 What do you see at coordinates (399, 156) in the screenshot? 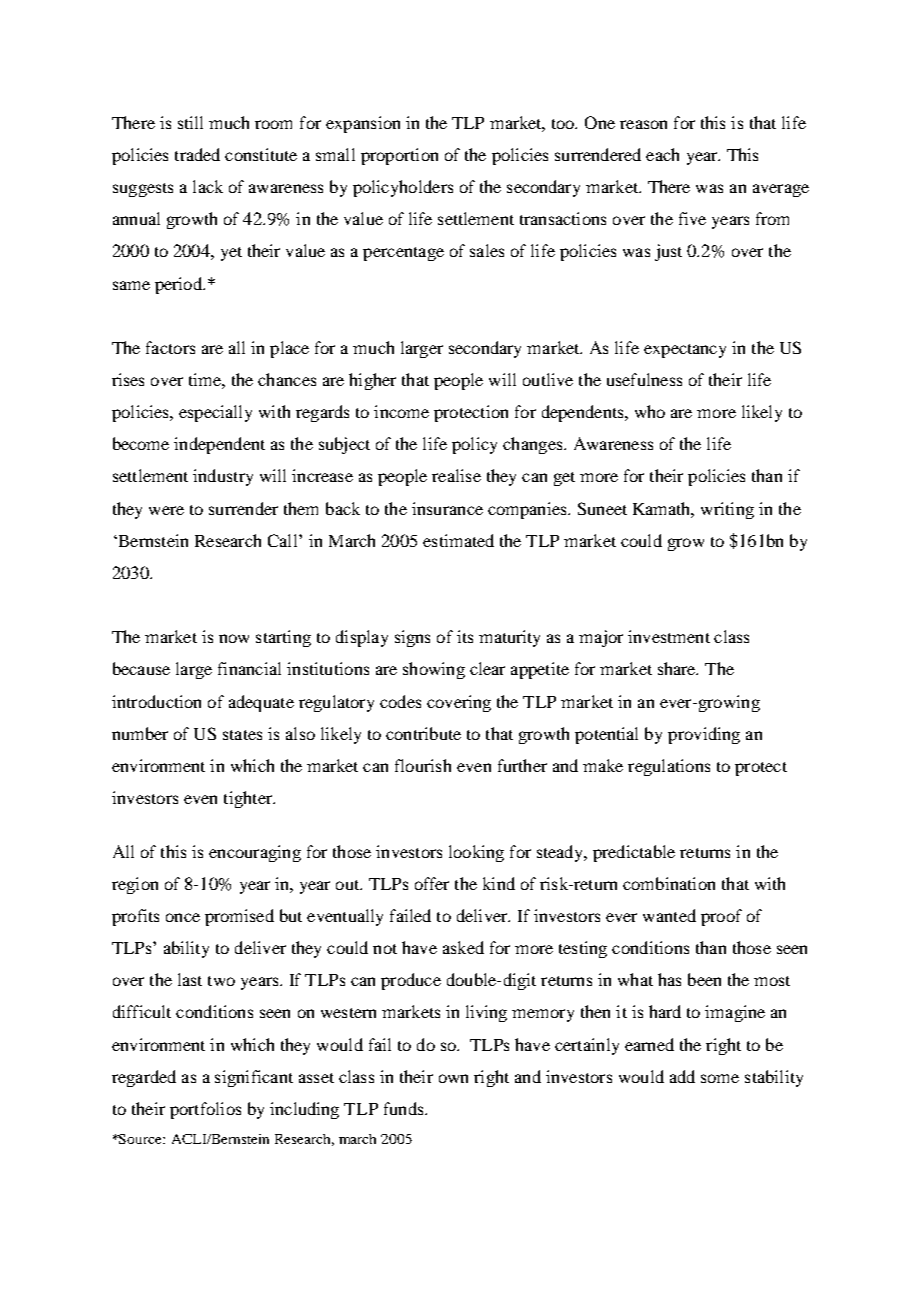
I see `proportion` at bounding box center [399, 156].
